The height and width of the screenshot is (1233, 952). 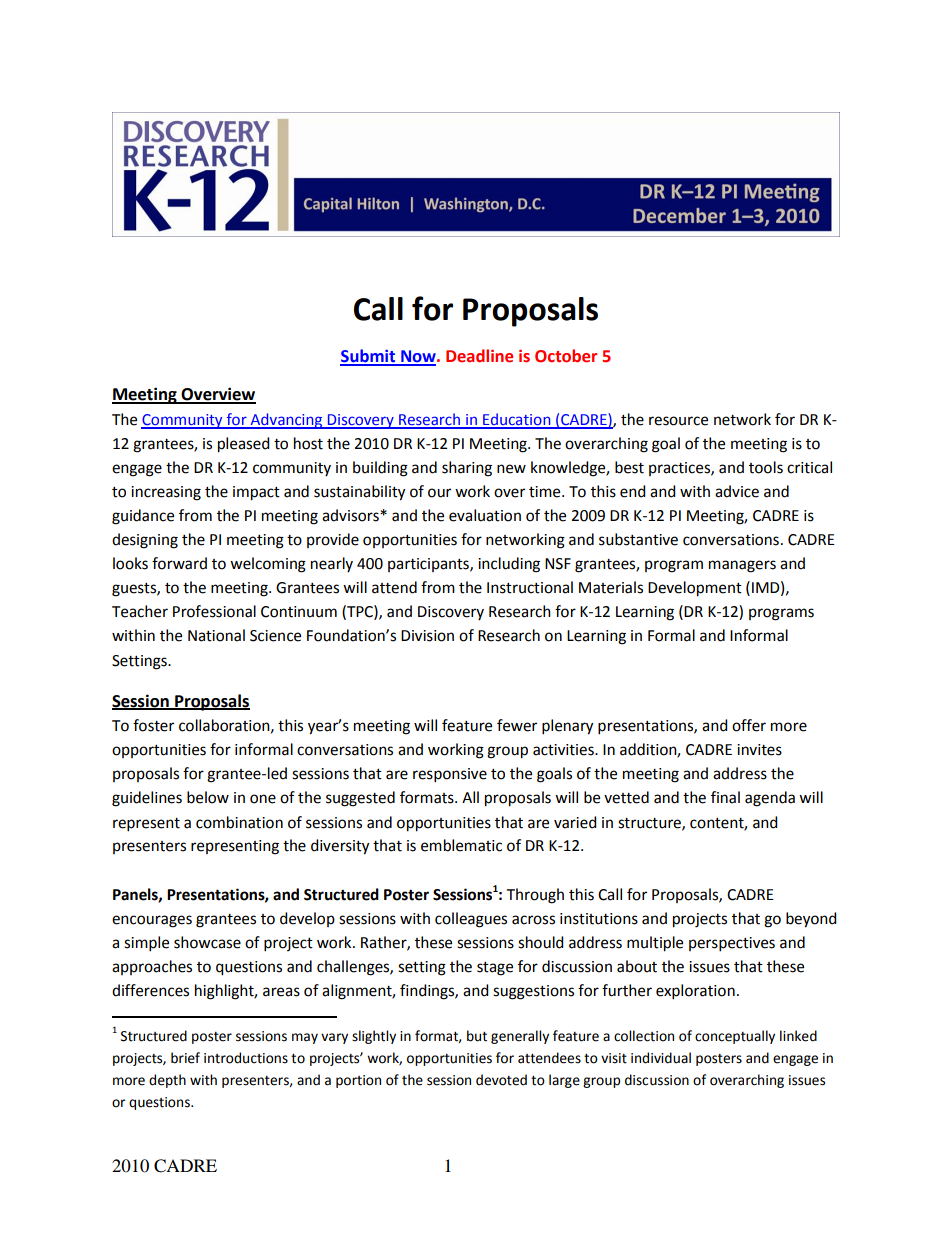 I want to click on beyond, so click(x=811, y=920).
